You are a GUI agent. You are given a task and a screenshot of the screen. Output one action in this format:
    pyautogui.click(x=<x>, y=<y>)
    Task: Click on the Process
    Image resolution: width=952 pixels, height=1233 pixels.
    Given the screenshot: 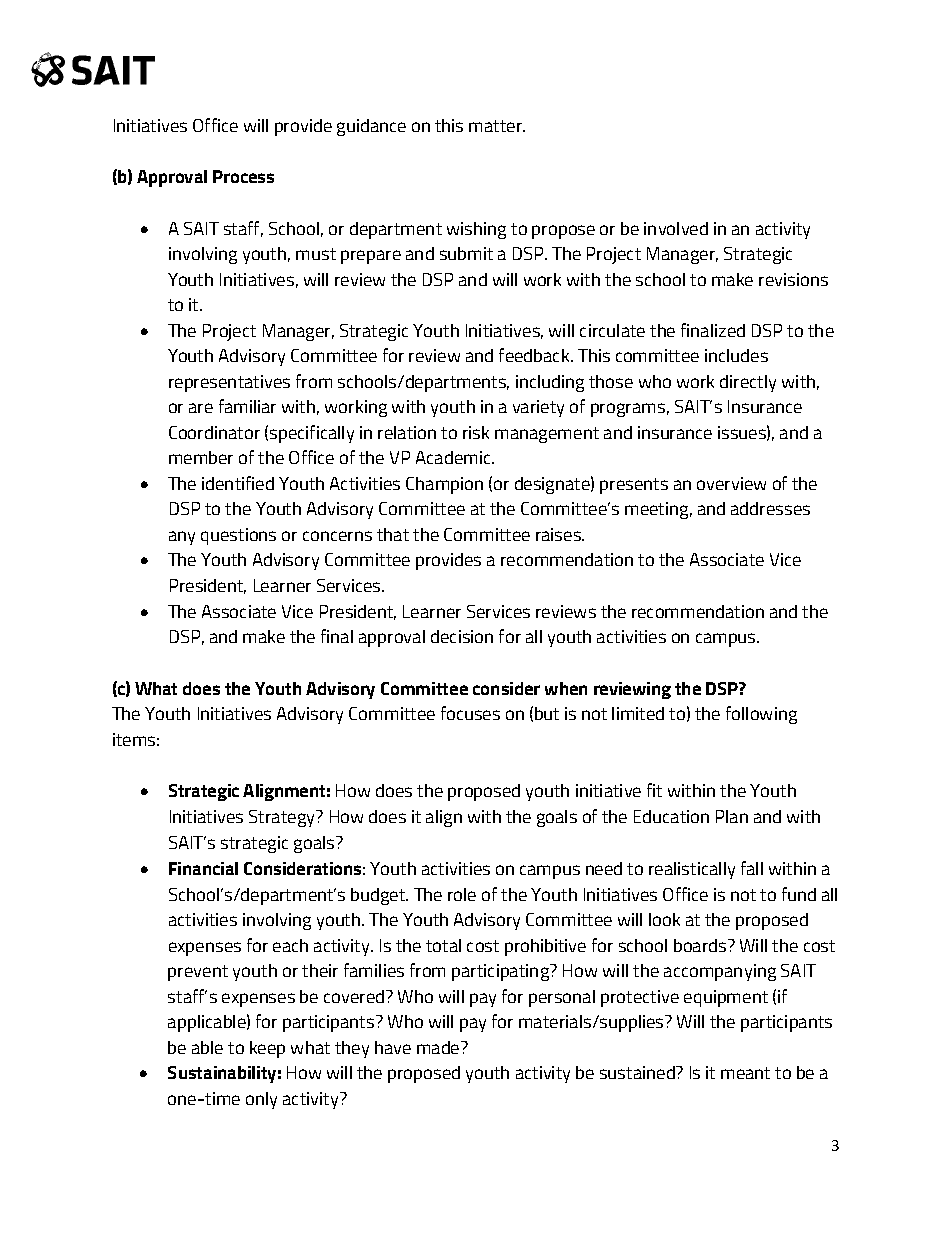 What is the action you would take?
    pyautogui.click(x=243, y=176)
